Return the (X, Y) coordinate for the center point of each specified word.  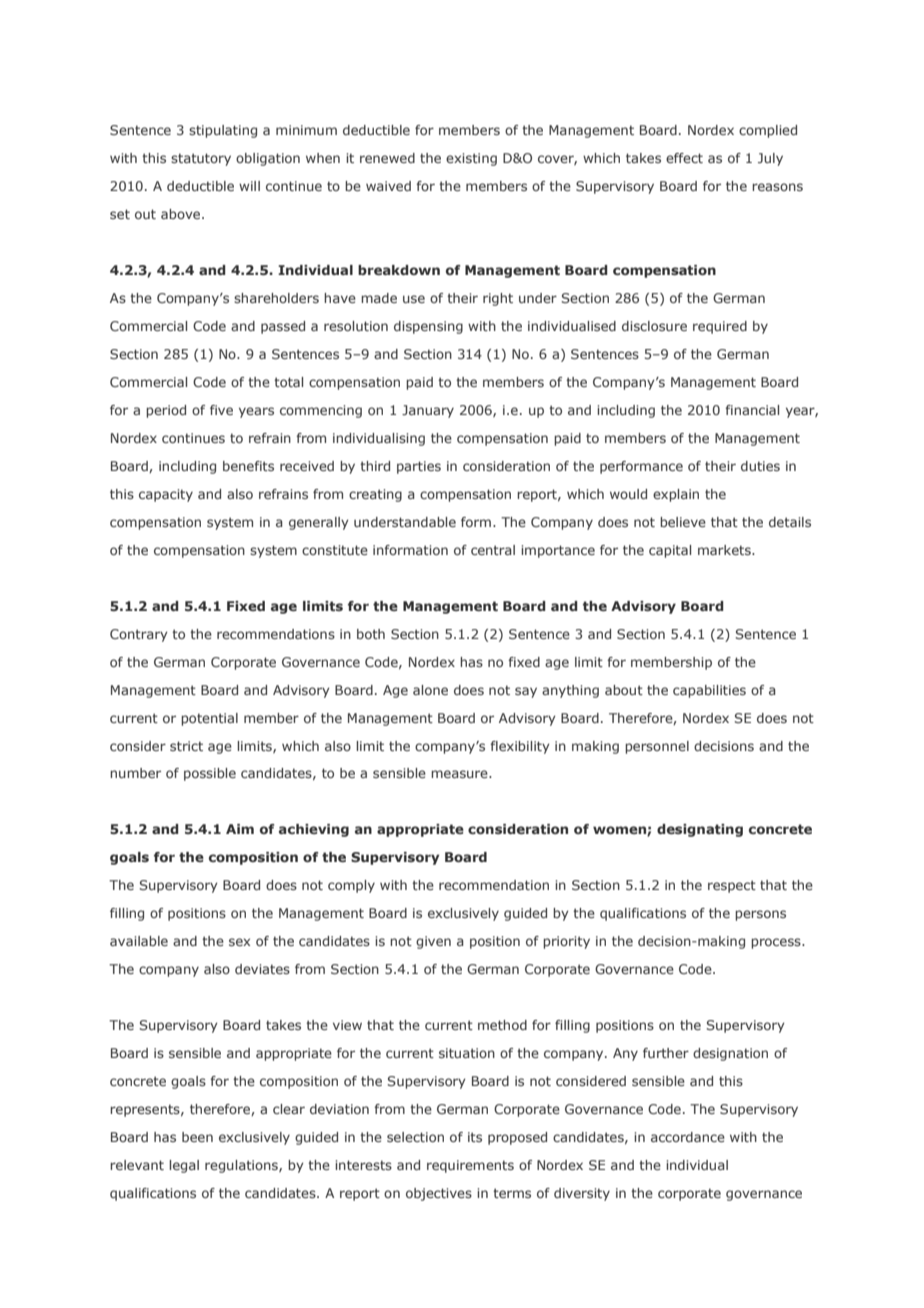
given (433, 942)
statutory (201, 159)
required (720, 327)
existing (471, 159)
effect (684, 158)
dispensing (428, 327)
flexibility (520, 747)
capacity (166, 495)
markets (725, 550)
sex (239, 942)
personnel (657, 747)
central (493, 550)
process (777, 943)
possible (210, 774)
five (221, 410)
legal (184, 1166)
